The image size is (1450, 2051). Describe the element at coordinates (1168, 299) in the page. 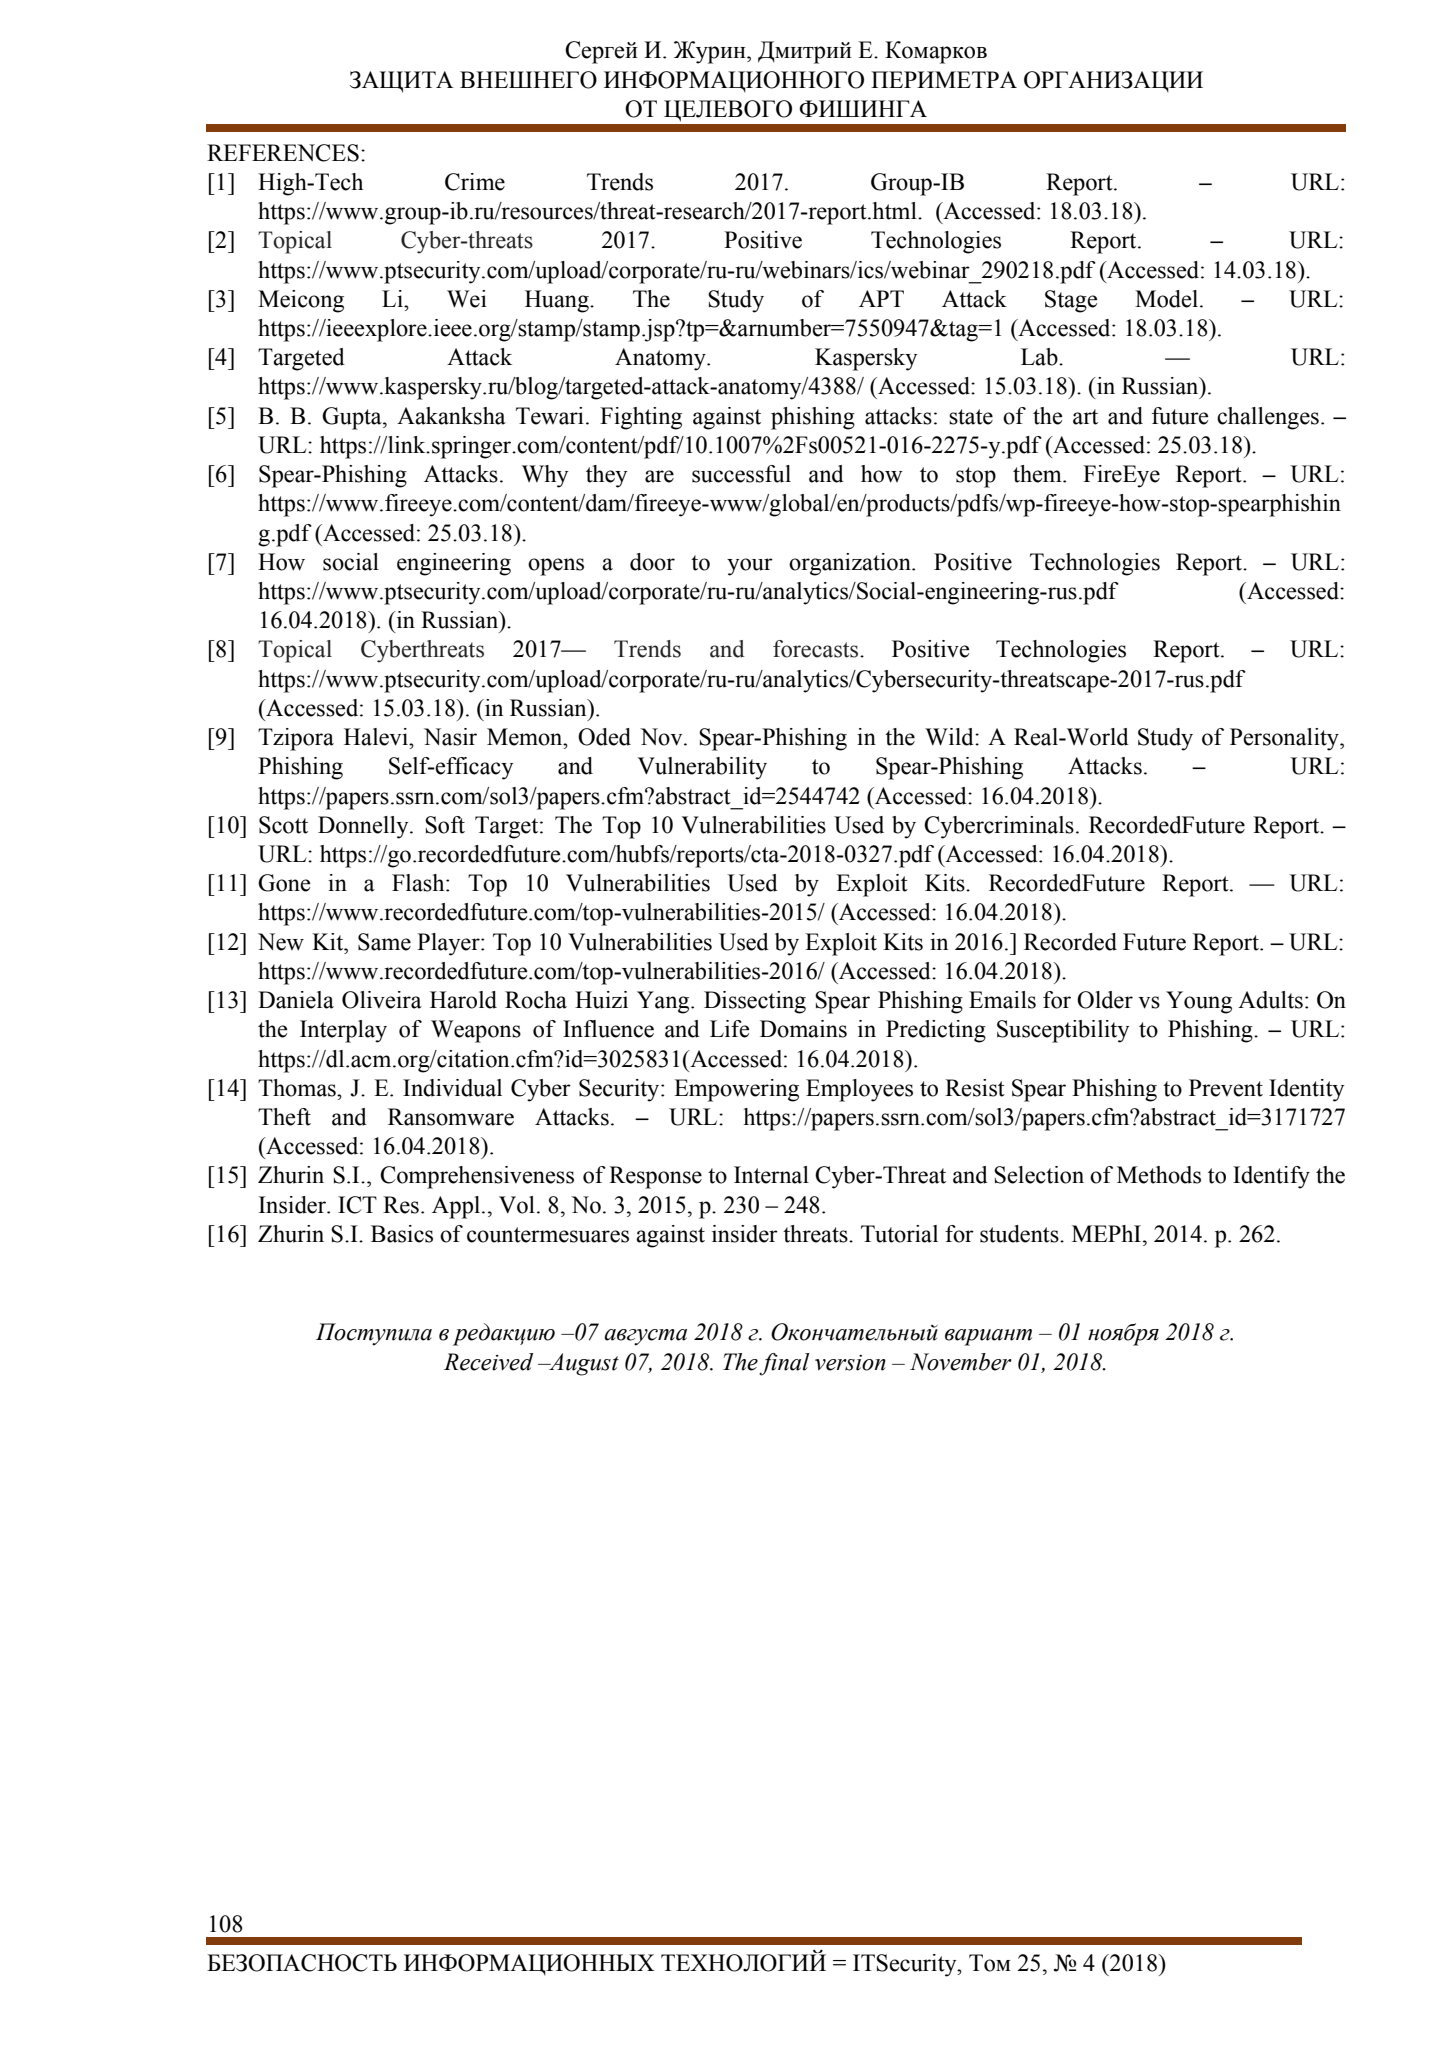

I see `Model` at that location.
